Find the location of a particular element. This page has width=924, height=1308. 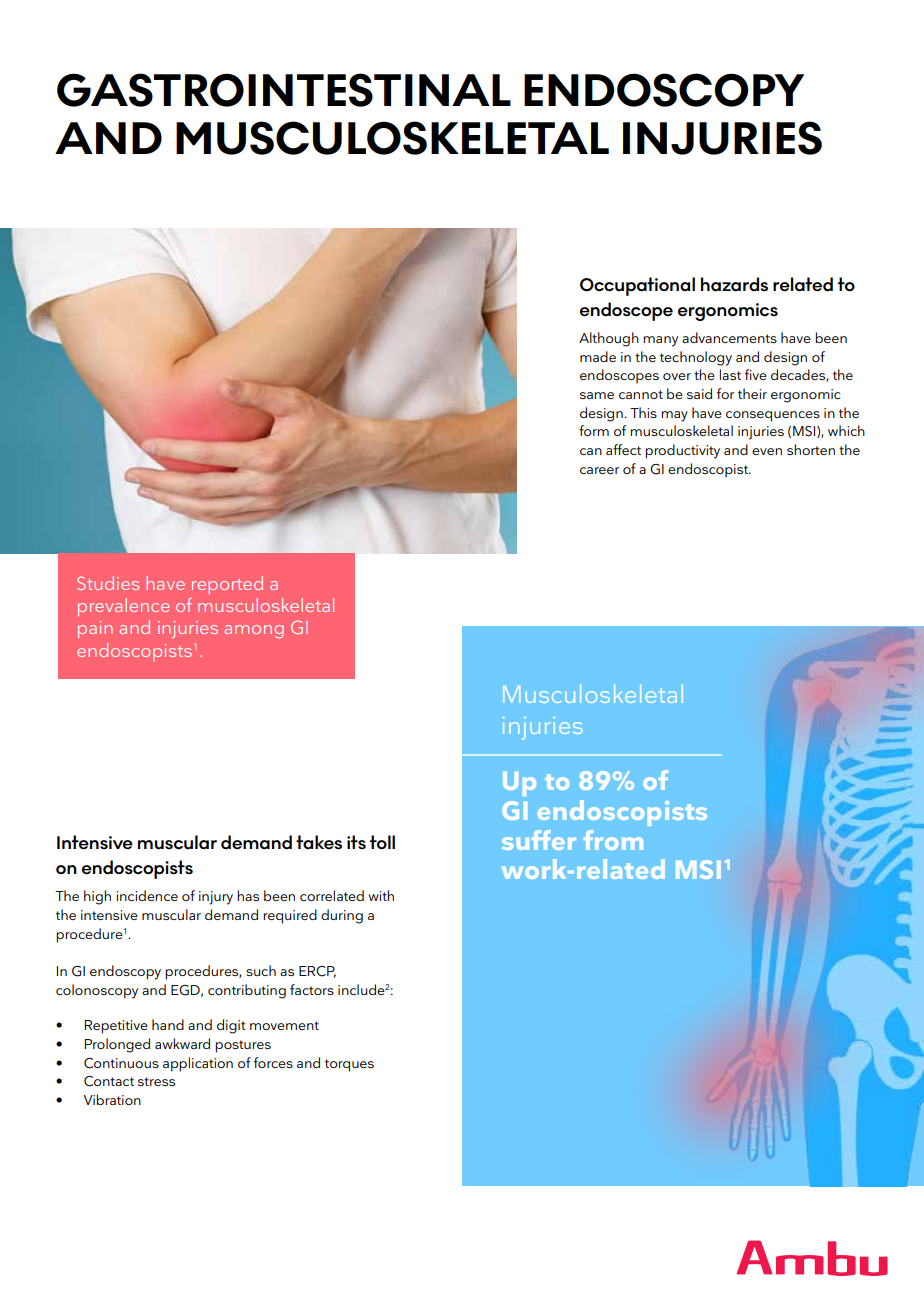

form is located at coordinates (594, 430).
